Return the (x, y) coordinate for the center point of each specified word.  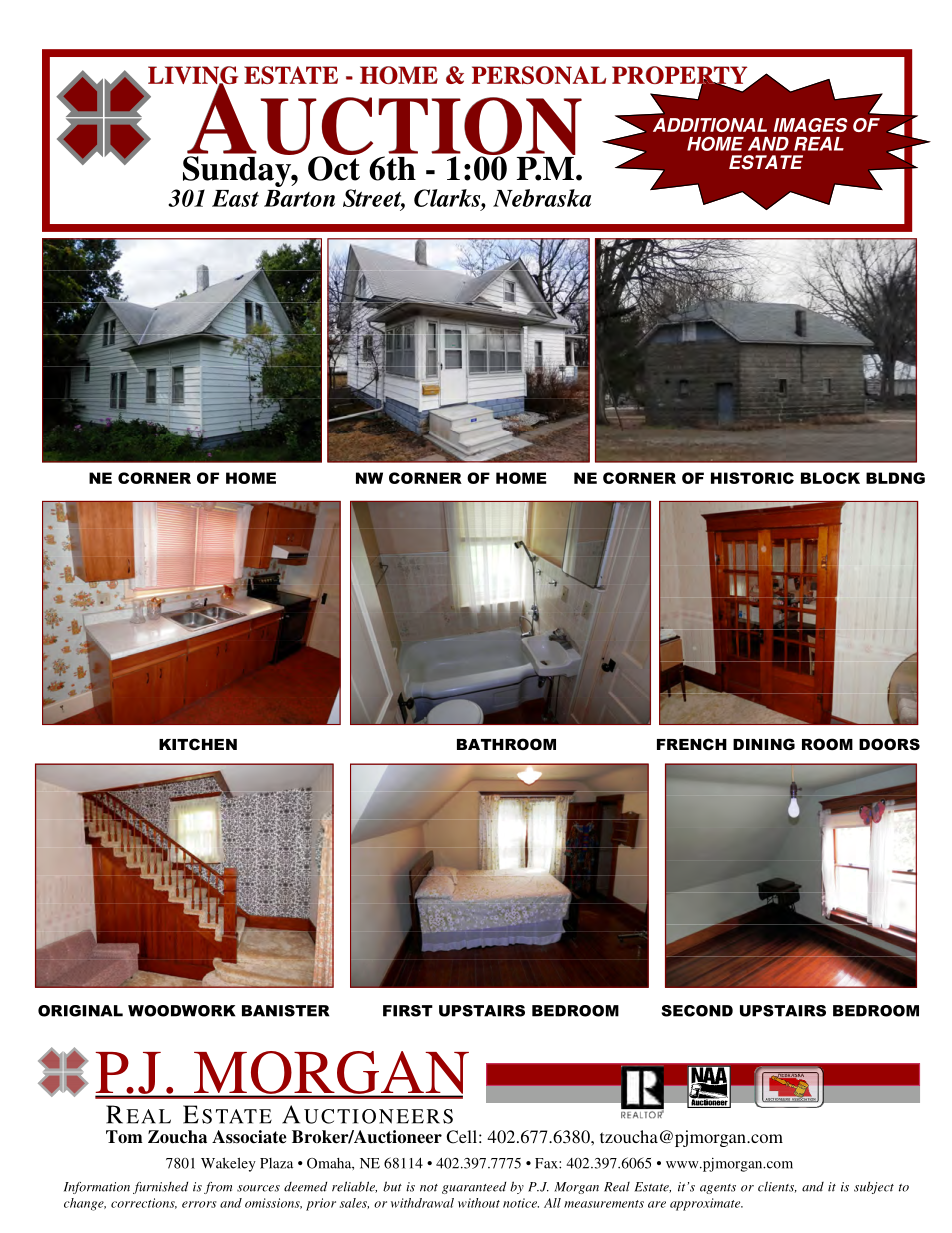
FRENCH (692, 744)
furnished (160, 1188)
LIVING (193, 76)
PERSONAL (539, 75)
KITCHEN (198, 744)
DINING (764, 744)
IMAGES (810, 125)
